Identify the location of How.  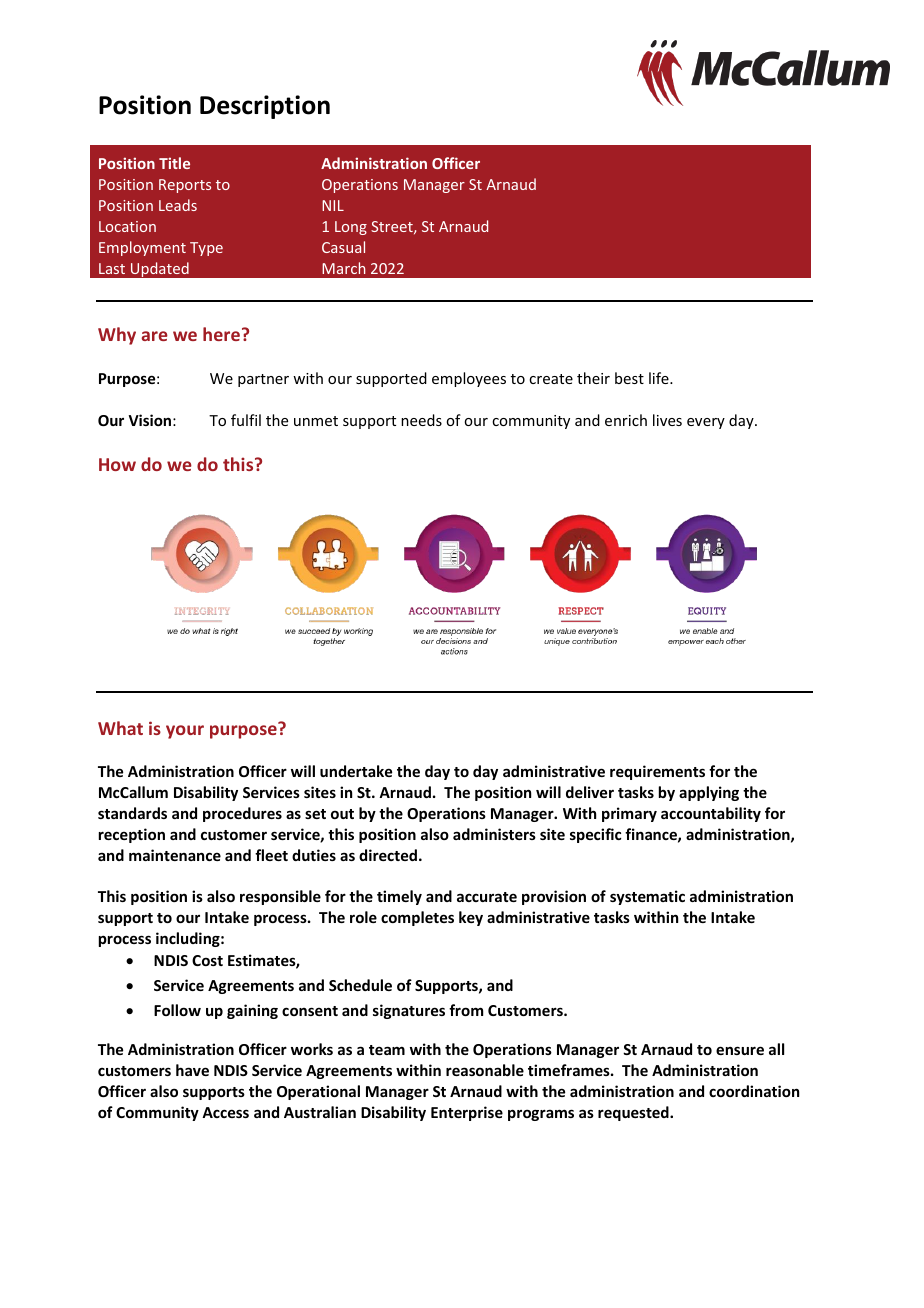
(117, 464).
